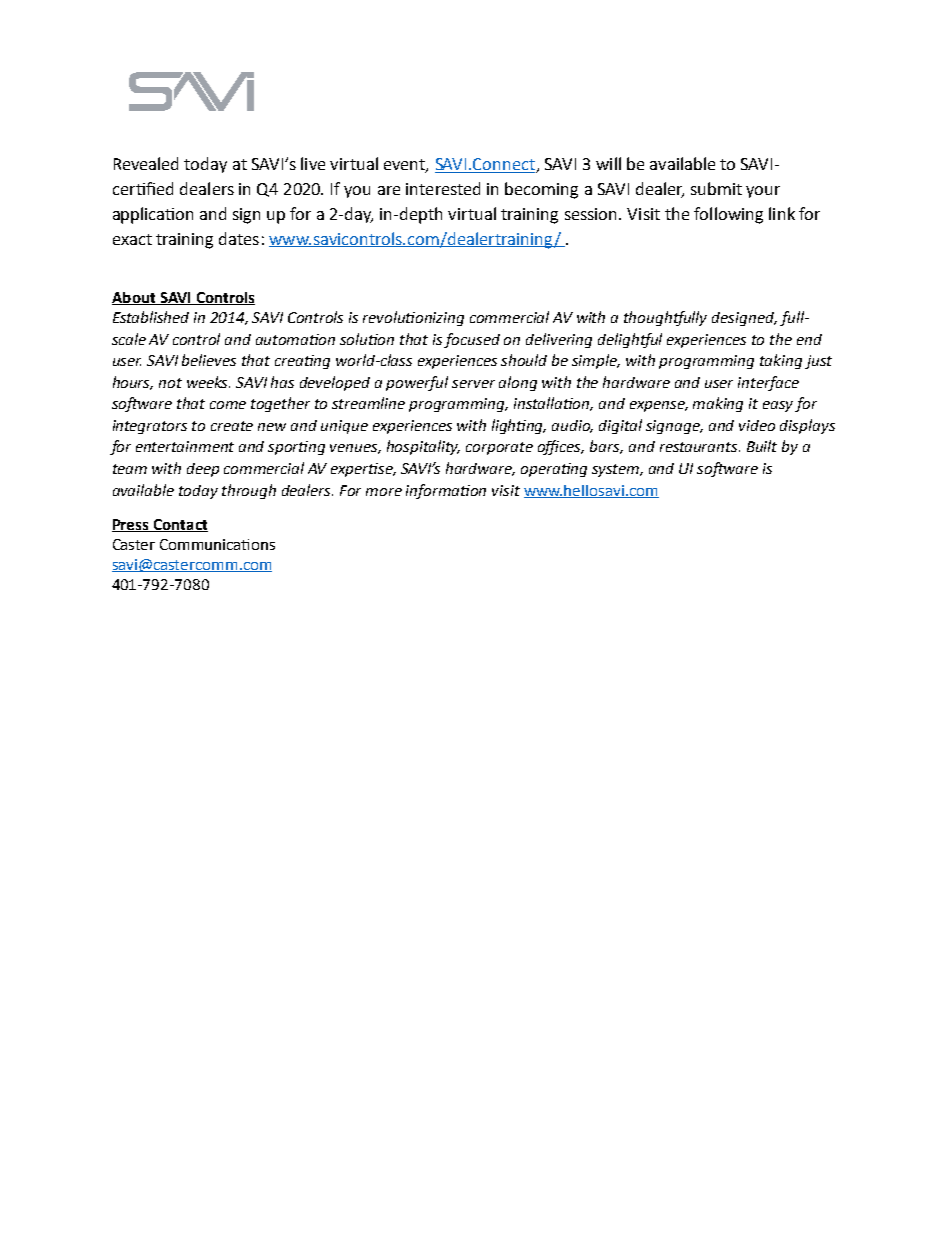 The width and height of the image is (952, 1233). I want to click on corporate, so click(499, 448).
